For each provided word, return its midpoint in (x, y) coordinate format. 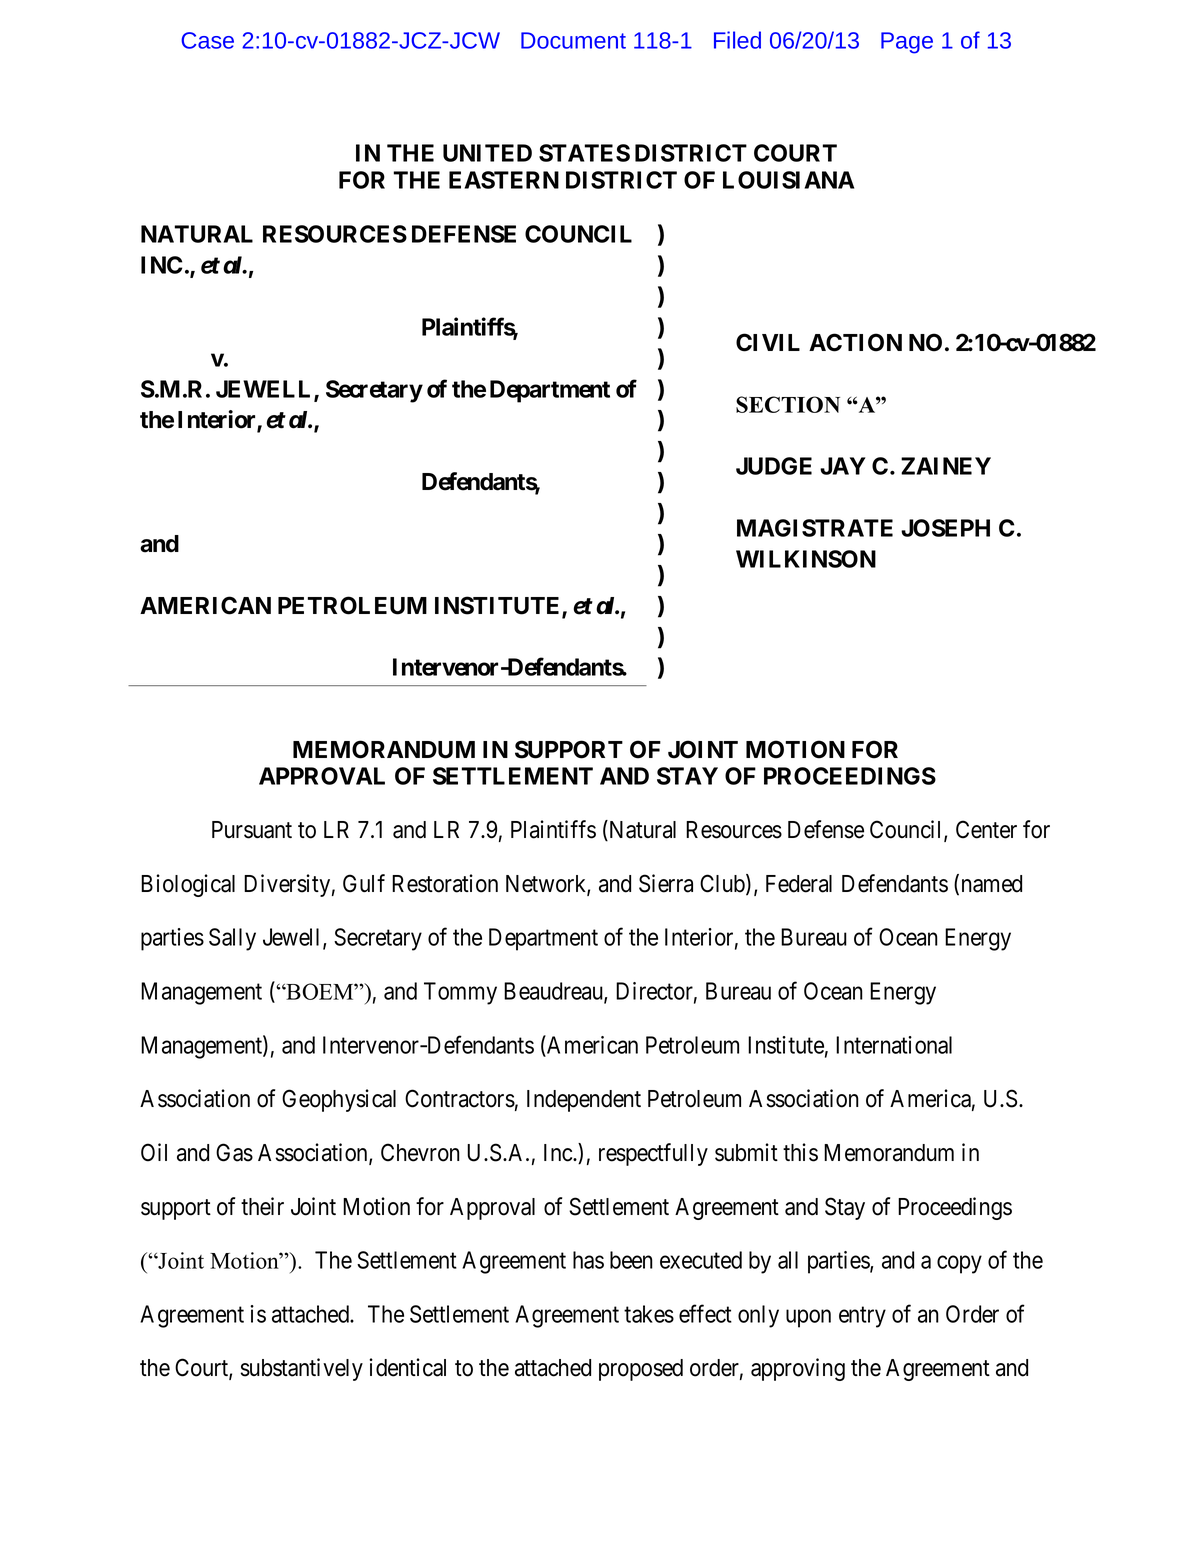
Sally (232, 939)
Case (207, 40)
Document (573, 40)
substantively (301, 1369)
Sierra (666, 883)
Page (907, 43)
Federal (799, 884)
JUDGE (774, 466)
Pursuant (252, 830)
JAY (843, 466)
